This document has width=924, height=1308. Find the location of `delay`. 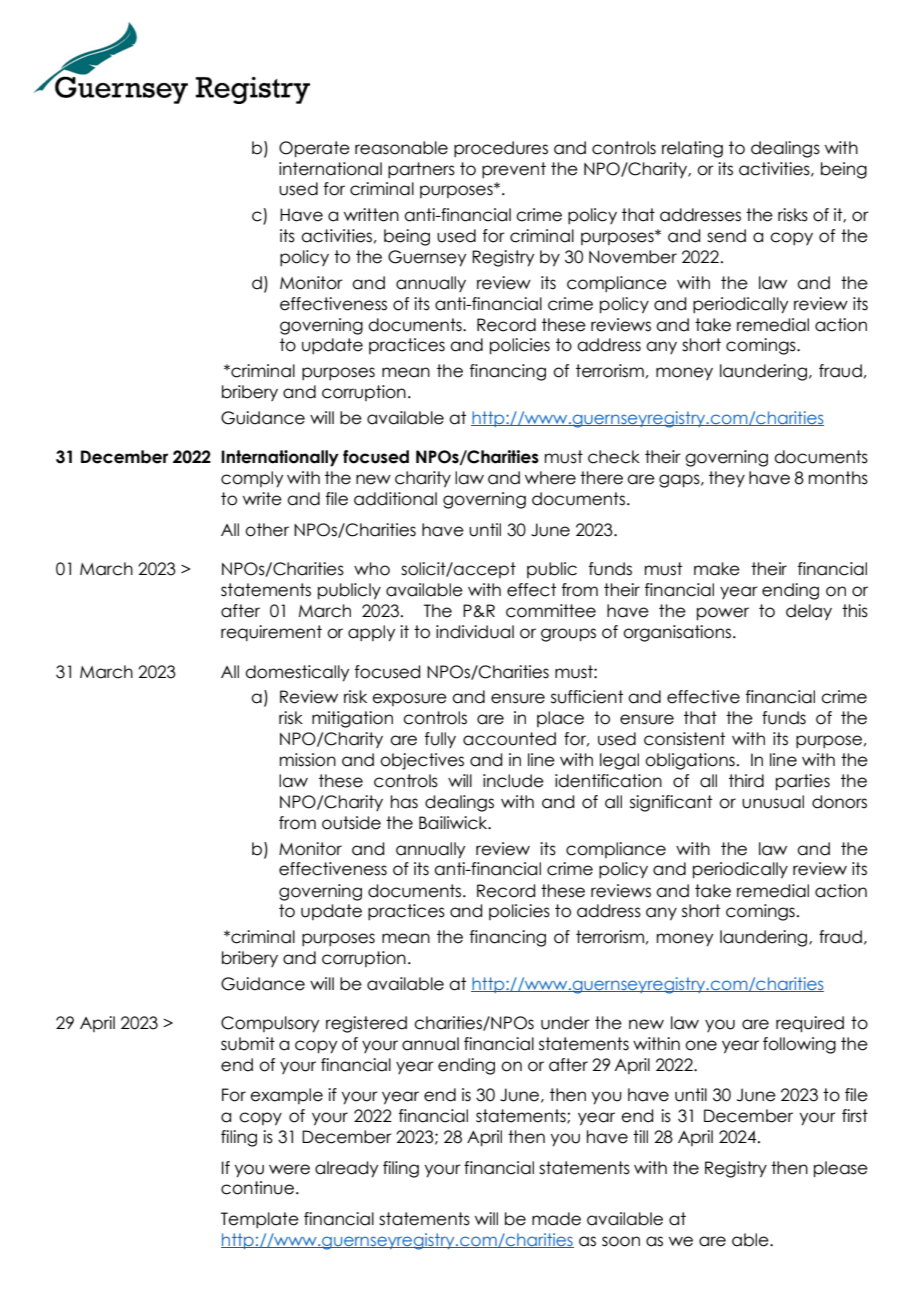

delay is located at coordinates (809, 612).
